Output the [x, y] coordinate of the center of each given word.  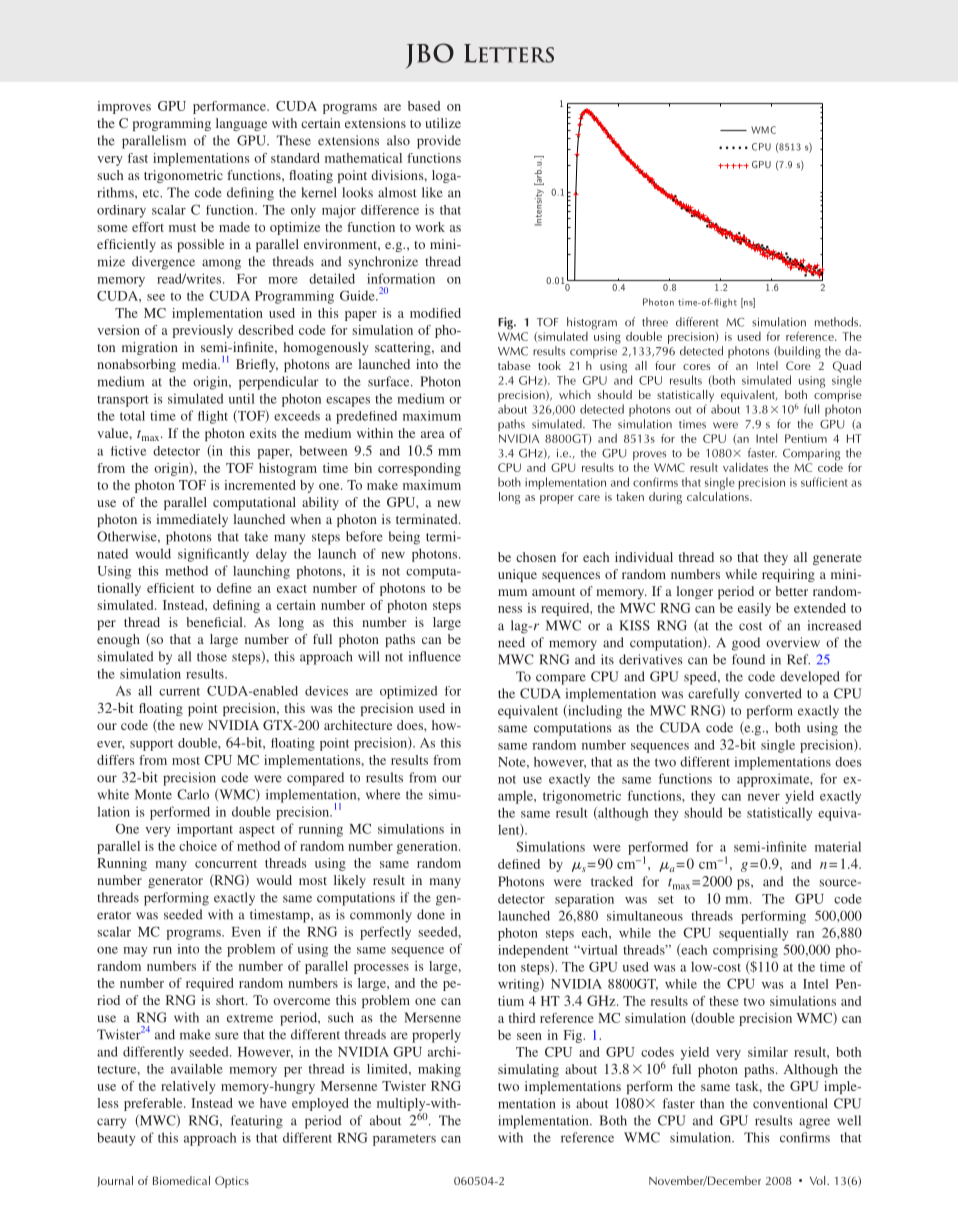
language [241, 124]
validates [745, 467]
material [838, 846]
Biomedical [181, 1180]
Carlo [193, 794]
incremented [260, 485]
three [655, 322]
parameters [404, 1140]
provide [439, 142]
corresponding [419, 469]
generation [428, 847]
